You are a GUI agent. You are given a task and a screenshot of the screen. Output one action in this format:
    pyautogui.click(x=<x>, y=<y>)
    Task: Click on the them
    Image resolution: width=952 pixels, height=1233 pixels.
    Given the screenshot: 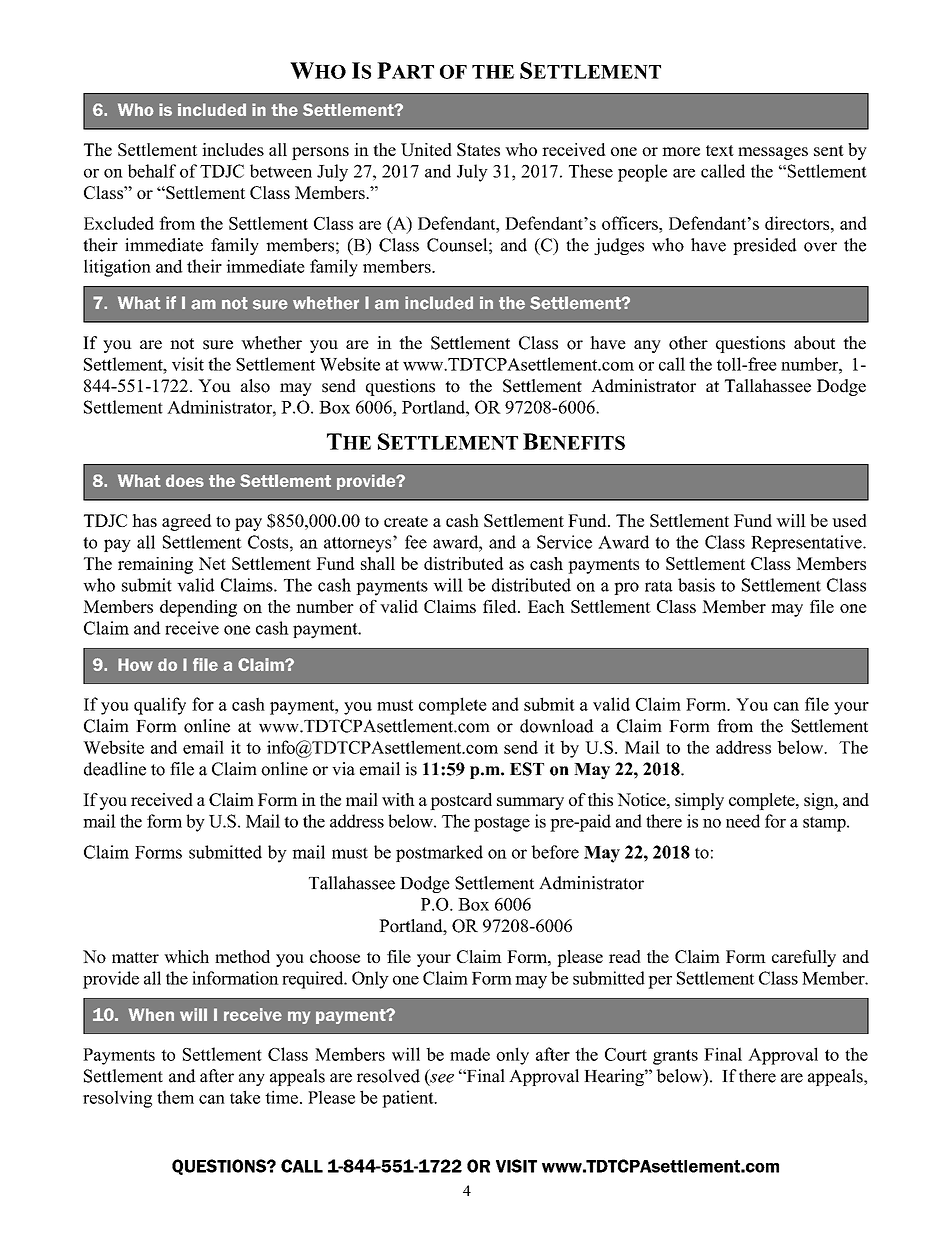 What is the action you would take?
    pyautogui.click(x=175, y=1097)
